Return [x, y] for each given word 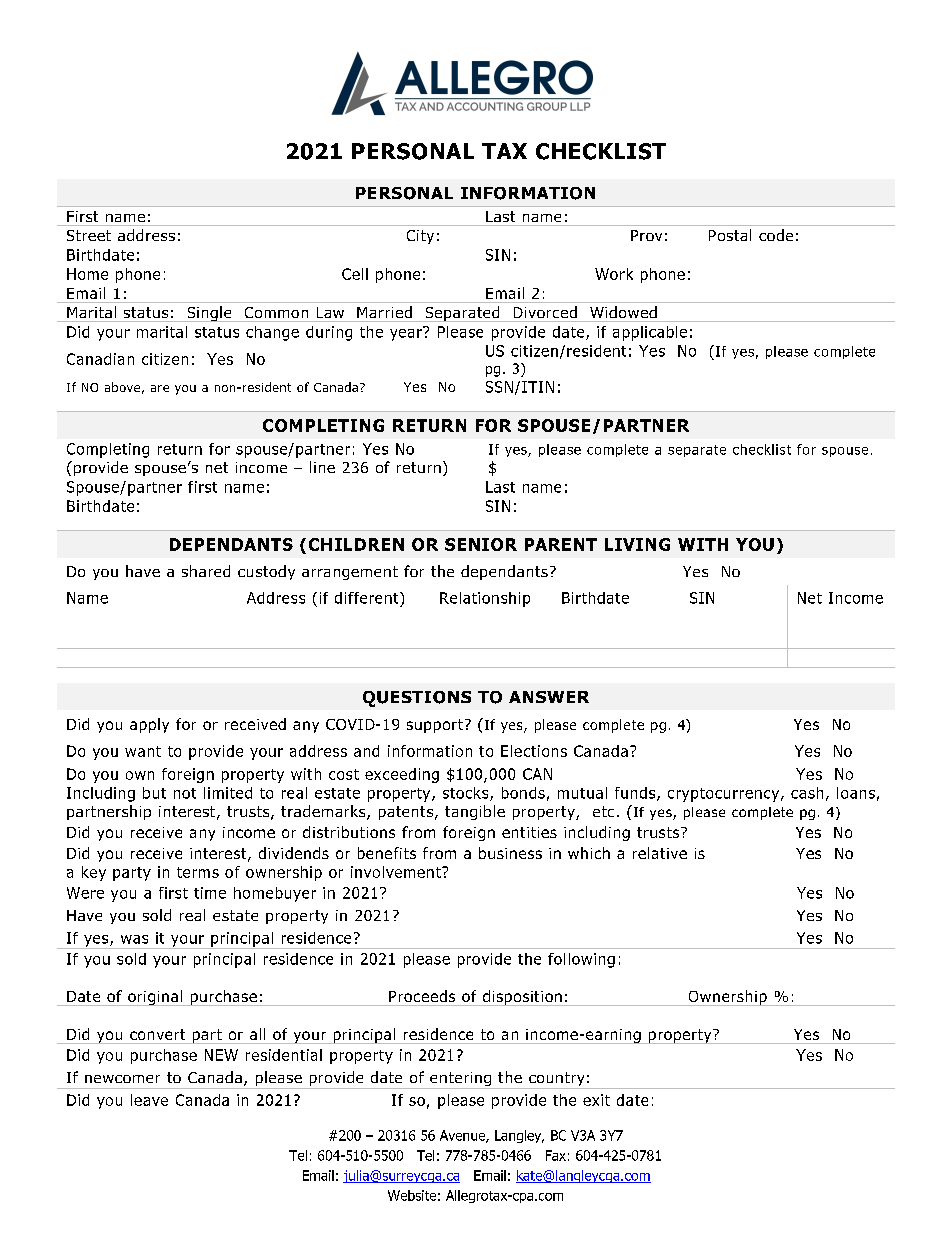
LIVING [637, 544]
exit [596, 1100]
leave [149, 1100]
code [776, 235]
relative [660, 853]
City [420, 237]
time [210, 893]
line [322, 467]
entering [460, 1080]
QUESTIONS [417, 699]
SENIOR [481, 544]
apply [149, 725]
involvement [397, 872]
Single [209, 314]
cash [807, 793]
